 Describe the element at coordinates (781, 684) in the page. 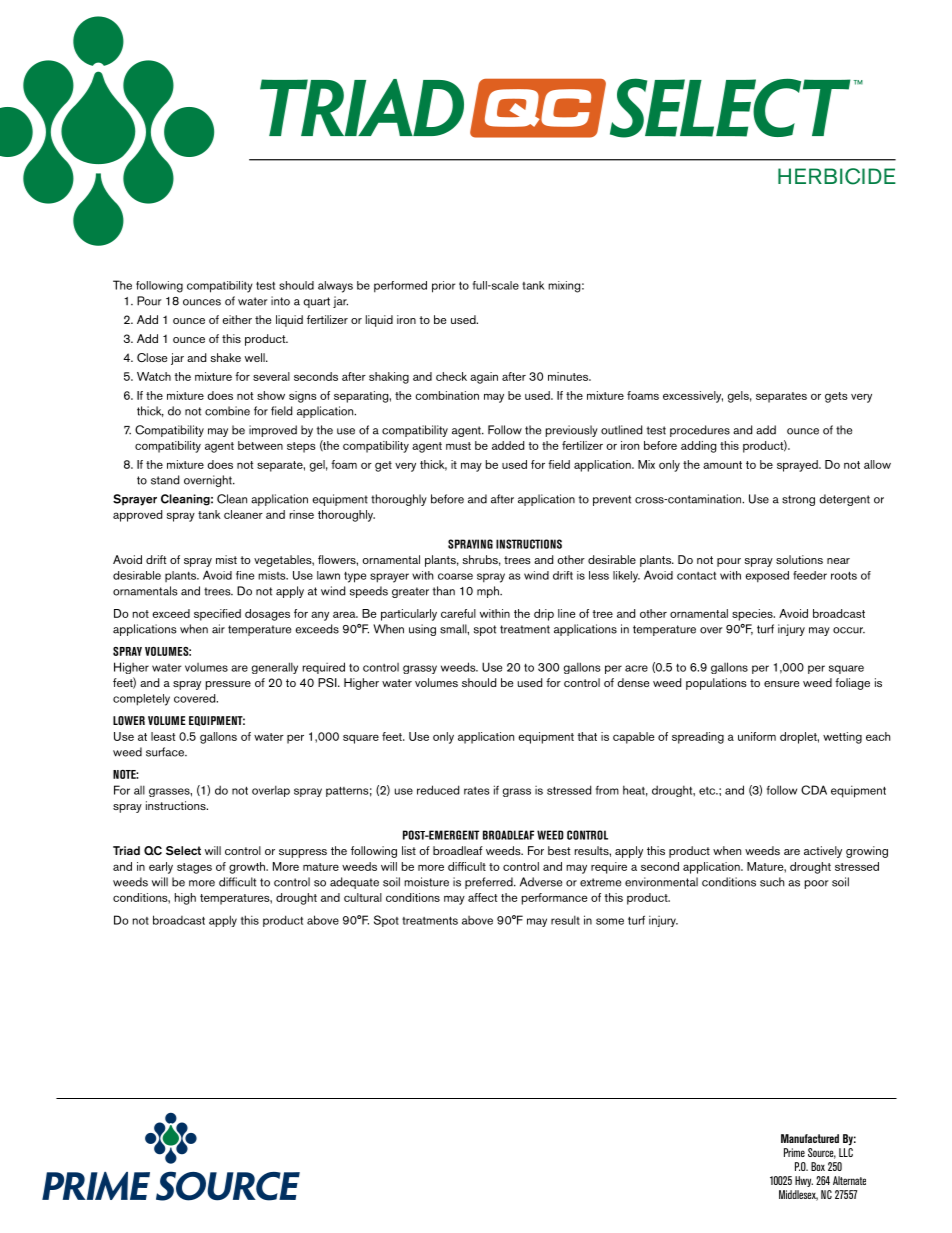

I see `ensure` at that location.
